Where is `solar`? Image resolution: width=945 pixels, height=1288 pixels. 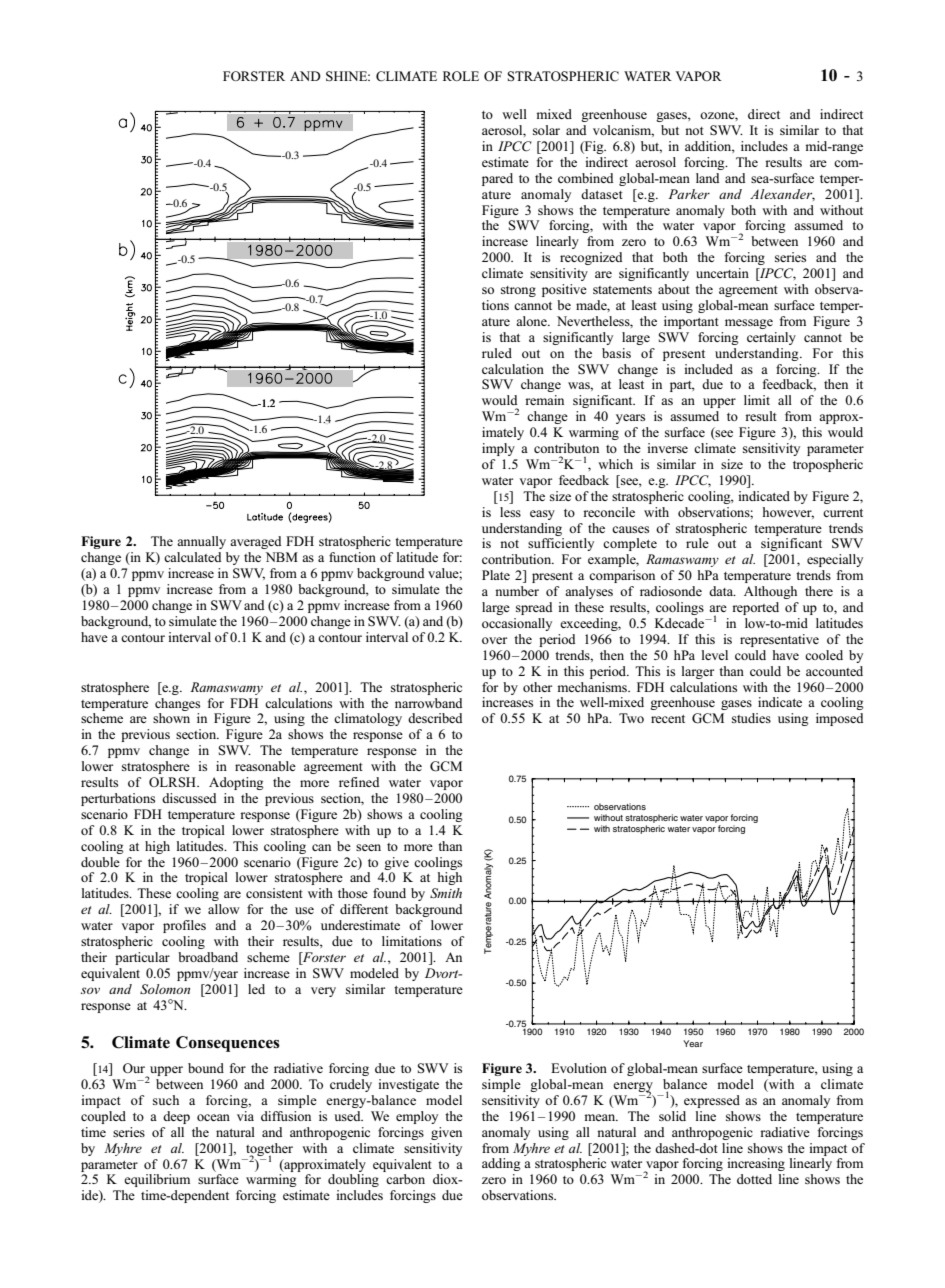
solar is located at coordinates (546, 130).
